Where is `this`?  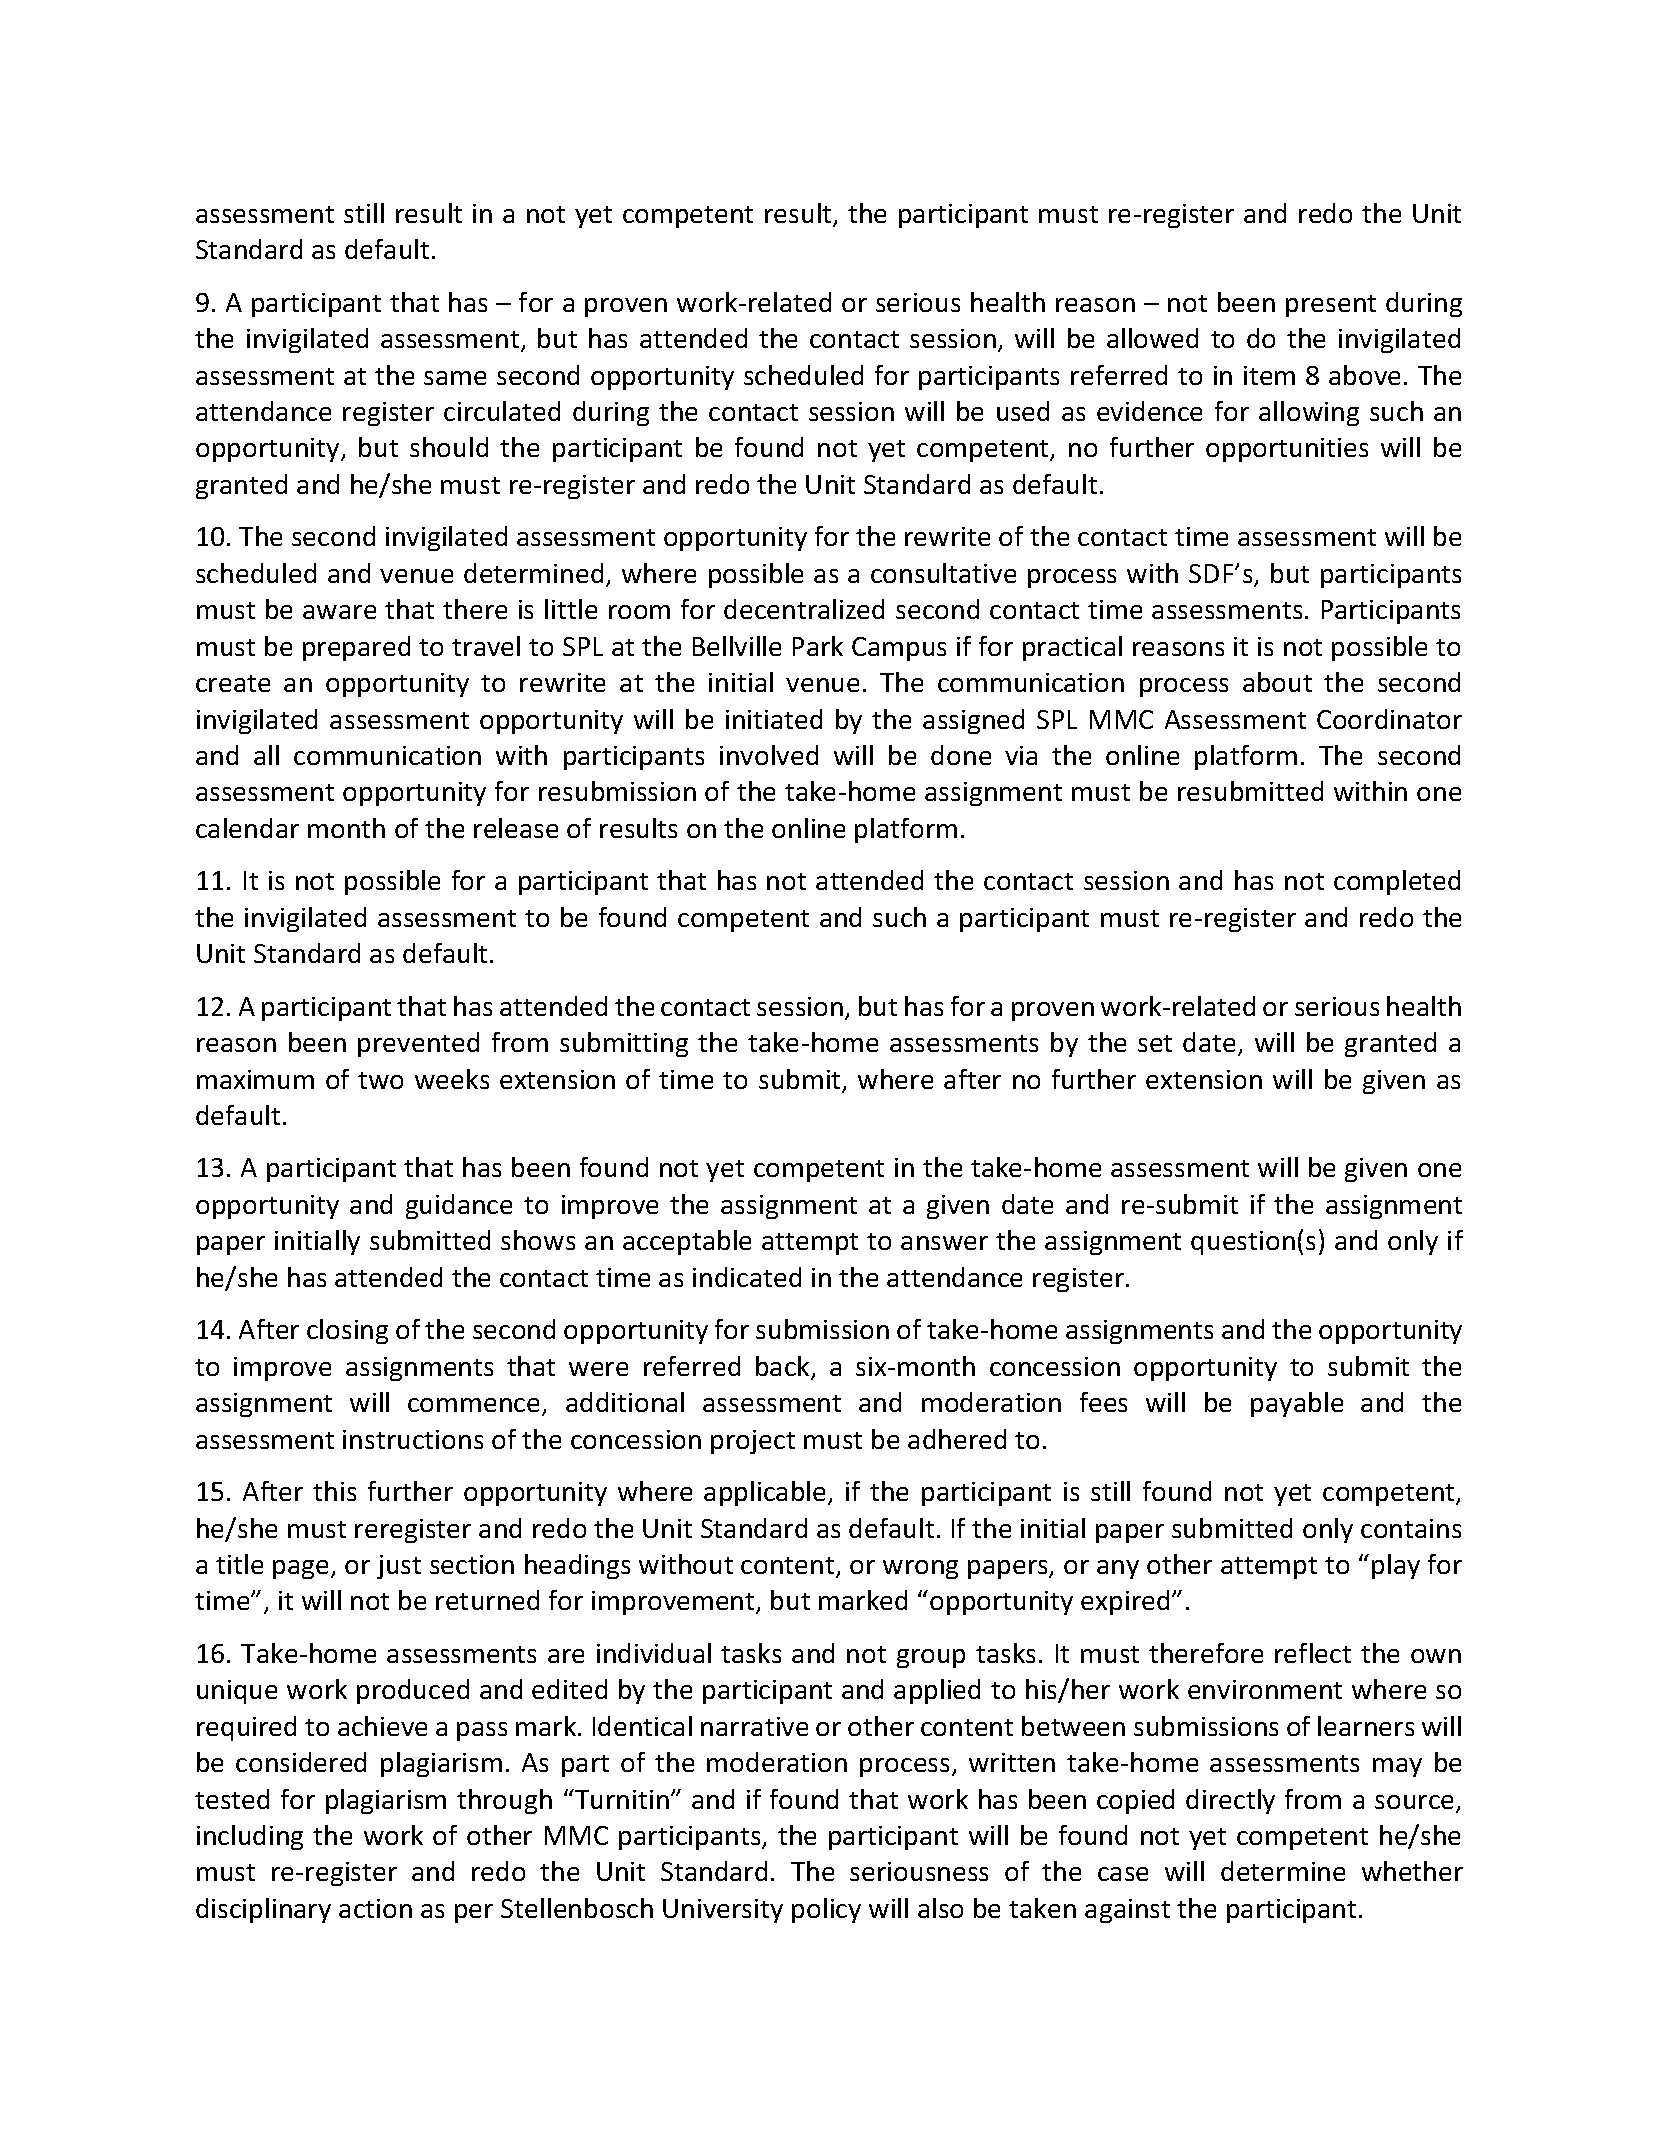
this is located at coordinates (334, 1491).
